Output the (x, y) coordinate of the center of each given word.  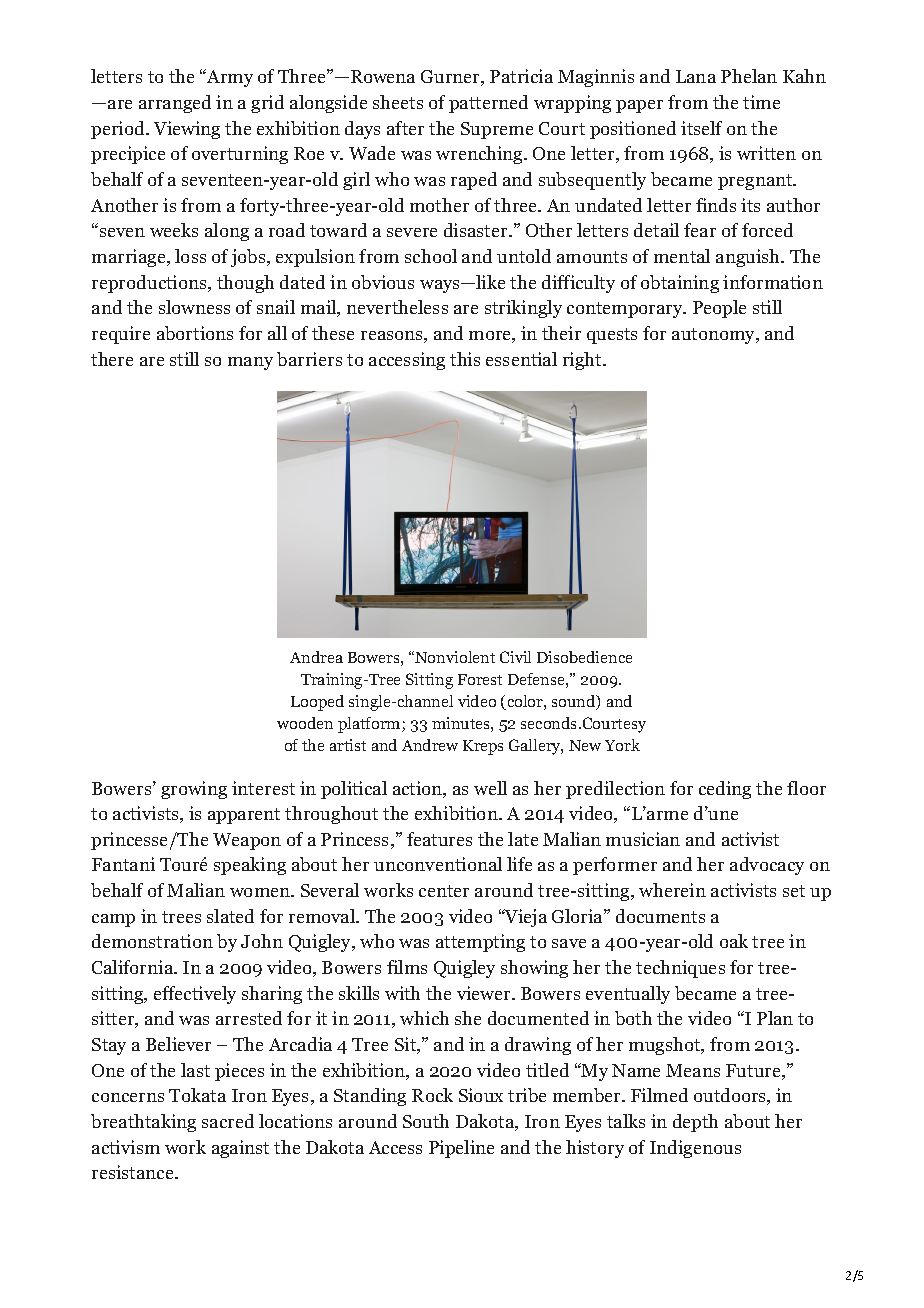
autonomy (714, 336)
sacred (228, 1121)
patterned (488, 104)
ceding (725, 790)
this (465, 359)
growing (194, 790)
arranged (175, 104)
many (250, 363)
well (490, 788)
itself (701, 128)
